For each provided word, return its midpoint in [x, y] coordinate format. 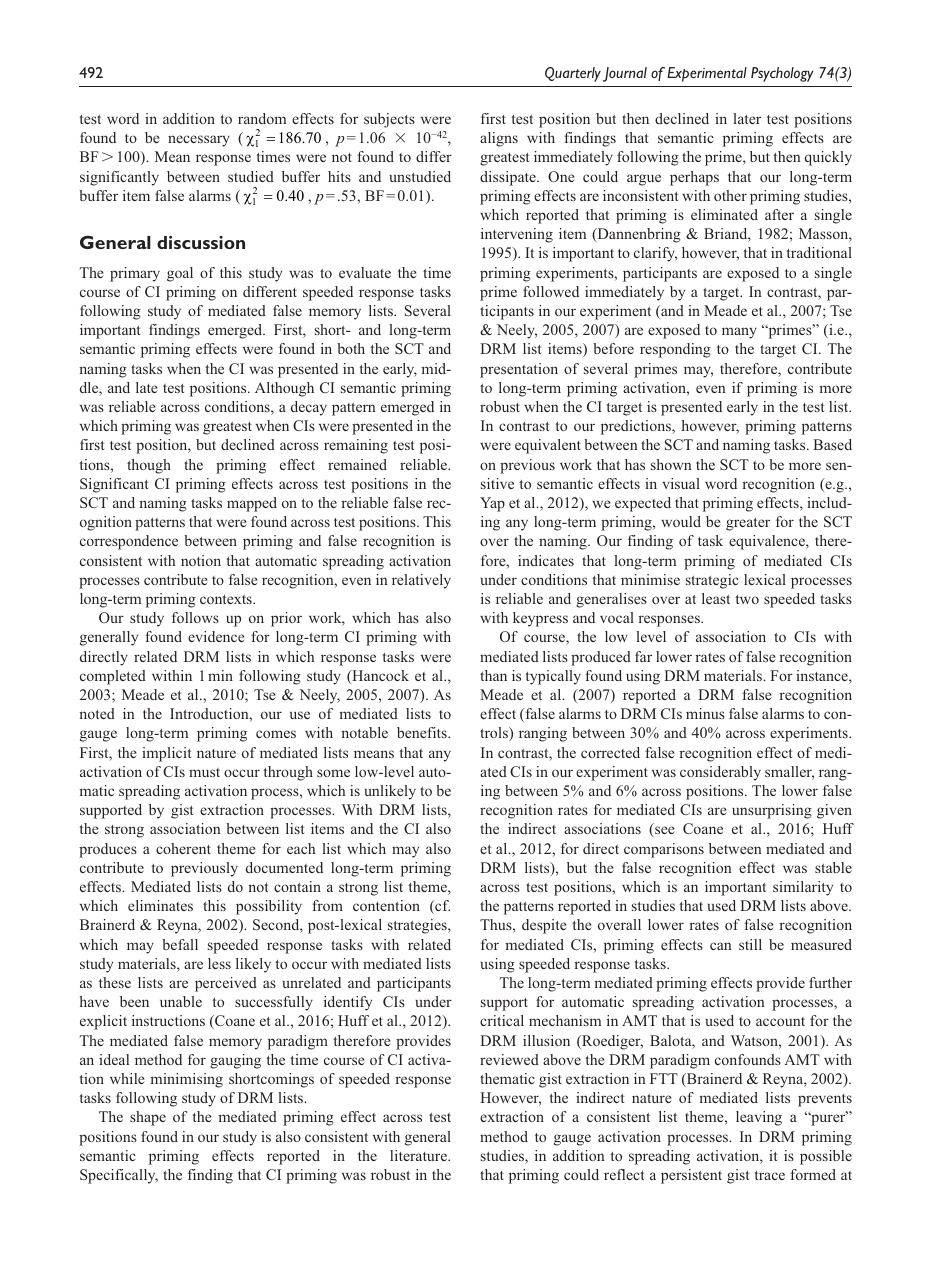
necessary [199, 141]
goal [180, 274]
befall [180, 944]
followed [551, 291]
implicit [166, 754]
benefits [423, 732]
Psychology [782, 74]
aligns [499, 139]
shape [148, 1118]
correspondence [129, 542]
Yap [492, 504]
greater [748, 524]
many [739, 333]
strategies [418, 926]
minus [705, 713]
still [750, 944]
